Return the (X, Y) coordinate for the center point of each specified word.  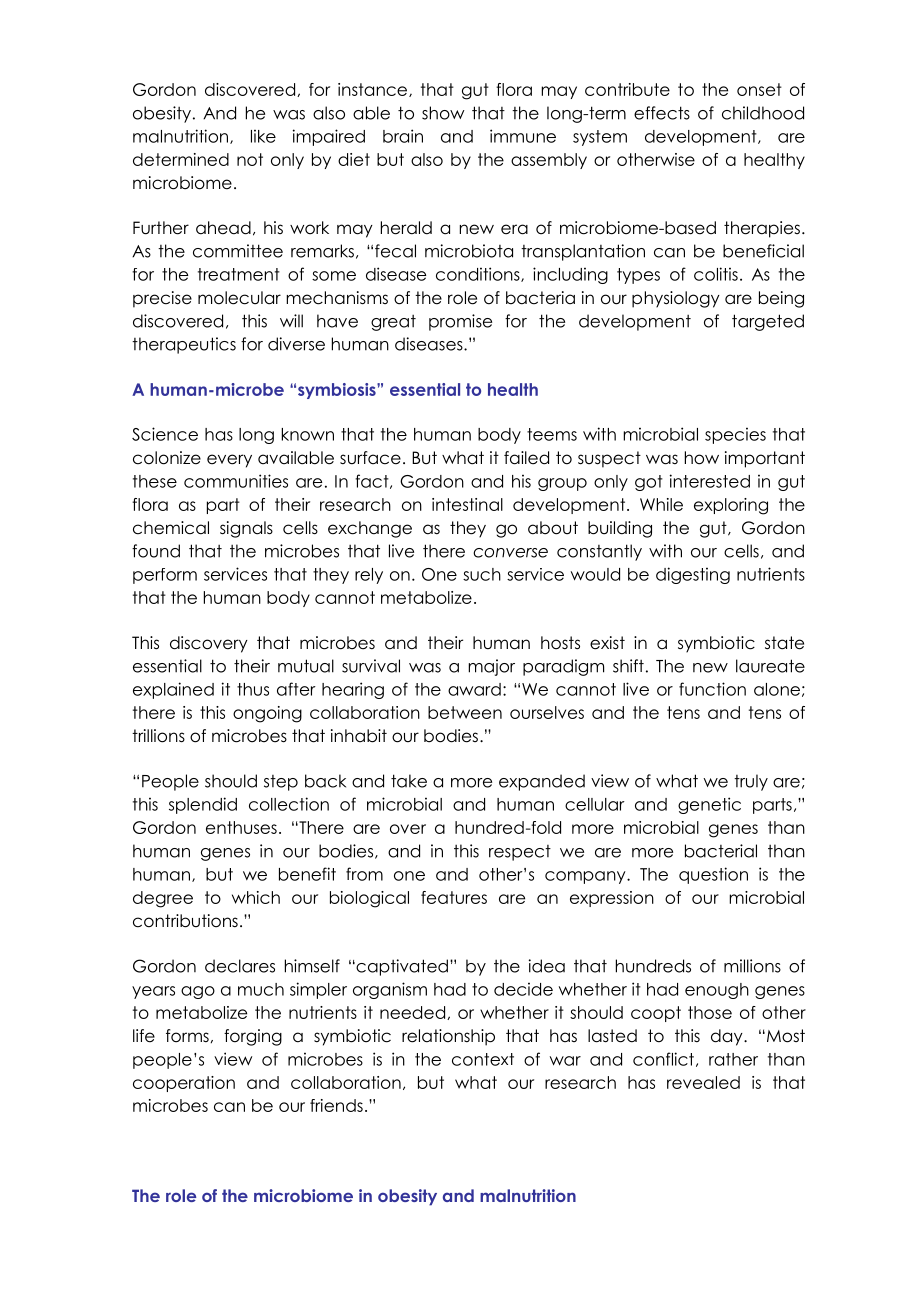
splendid (203, 805)
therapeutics (184, 345)
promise (460, 322)
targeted (768, 322)
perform (165, 576)
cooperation (184, 1084)
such (482, 574)
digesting (693, 575)
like (263, 136)
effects (662, 113)
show (443, 113)
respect (520, 853)
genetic (709, 805)
